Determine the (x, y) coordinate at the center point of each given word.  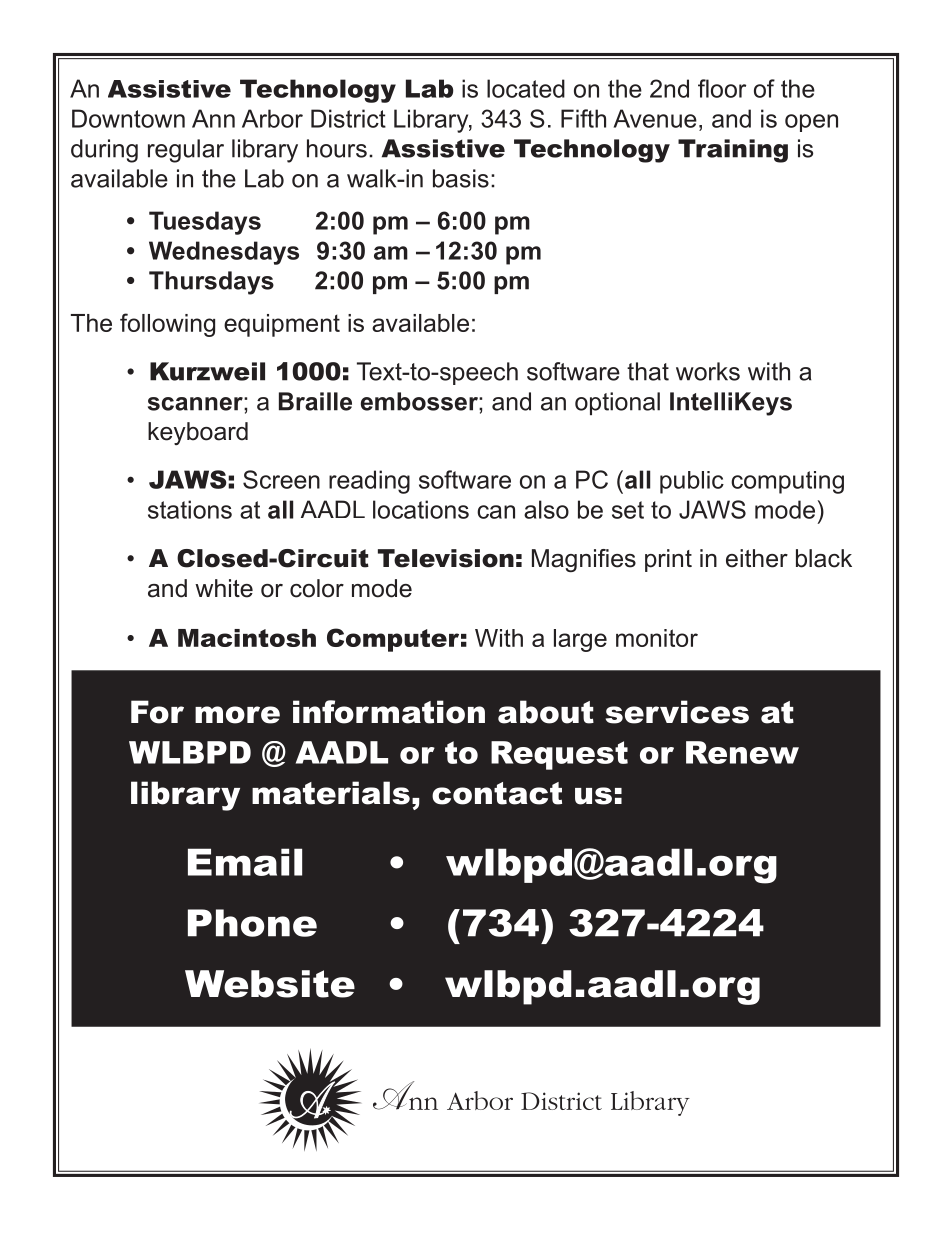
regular (186, 151)
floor (722, 88)
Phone (252, 923)
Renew (742, 752)
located (526, 88)
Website (270, 984)
